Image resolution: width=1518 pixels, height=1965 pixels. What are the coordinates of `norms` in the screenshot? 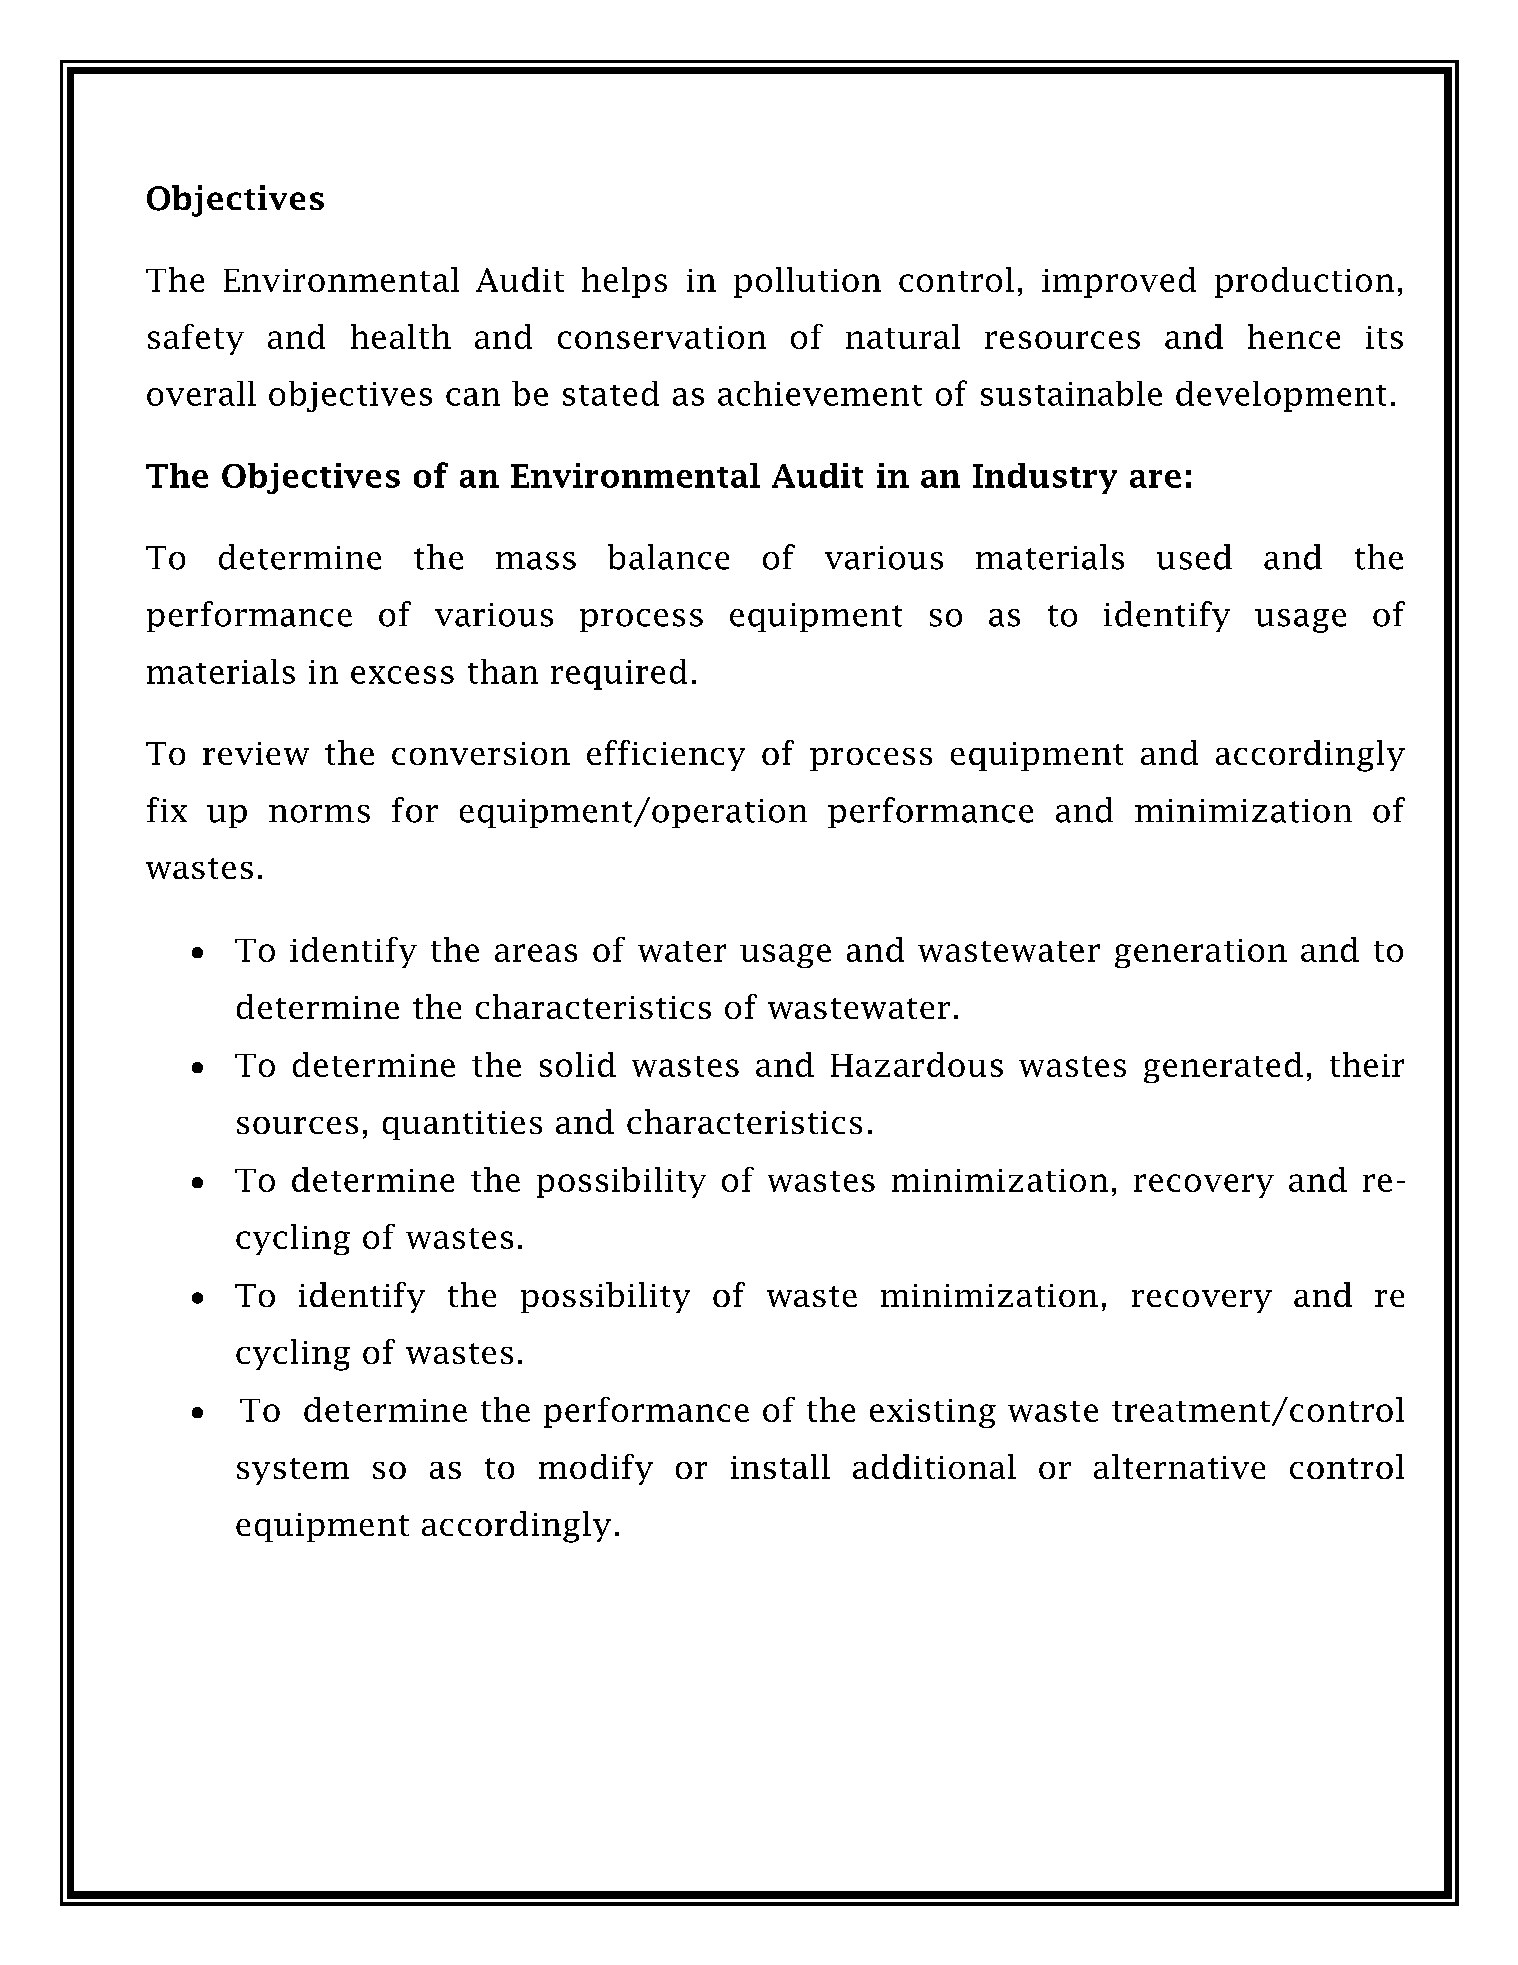 It's located at (319, 814).
